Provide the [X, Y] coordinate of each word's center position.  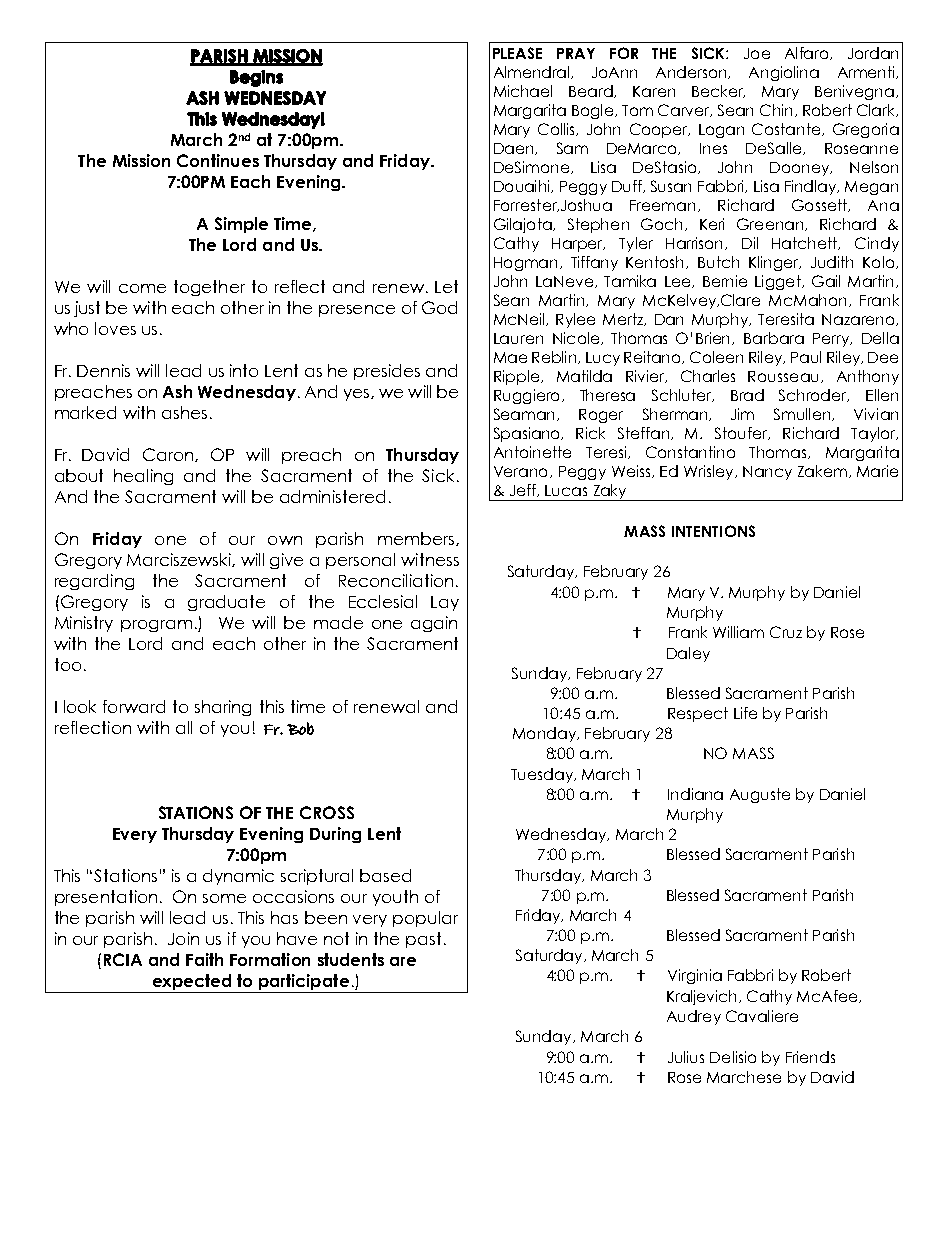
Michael [523, 91]
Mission [141, 160]
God [439, 307]
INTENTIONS [713, 531]
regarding [94, 582]
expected [192, 983]
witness [430, 559]
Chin [776, 110]
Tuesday [543, 775]
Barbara [774, 338]
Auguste [760, 795]
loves [115, 328]
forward [134, 706]
